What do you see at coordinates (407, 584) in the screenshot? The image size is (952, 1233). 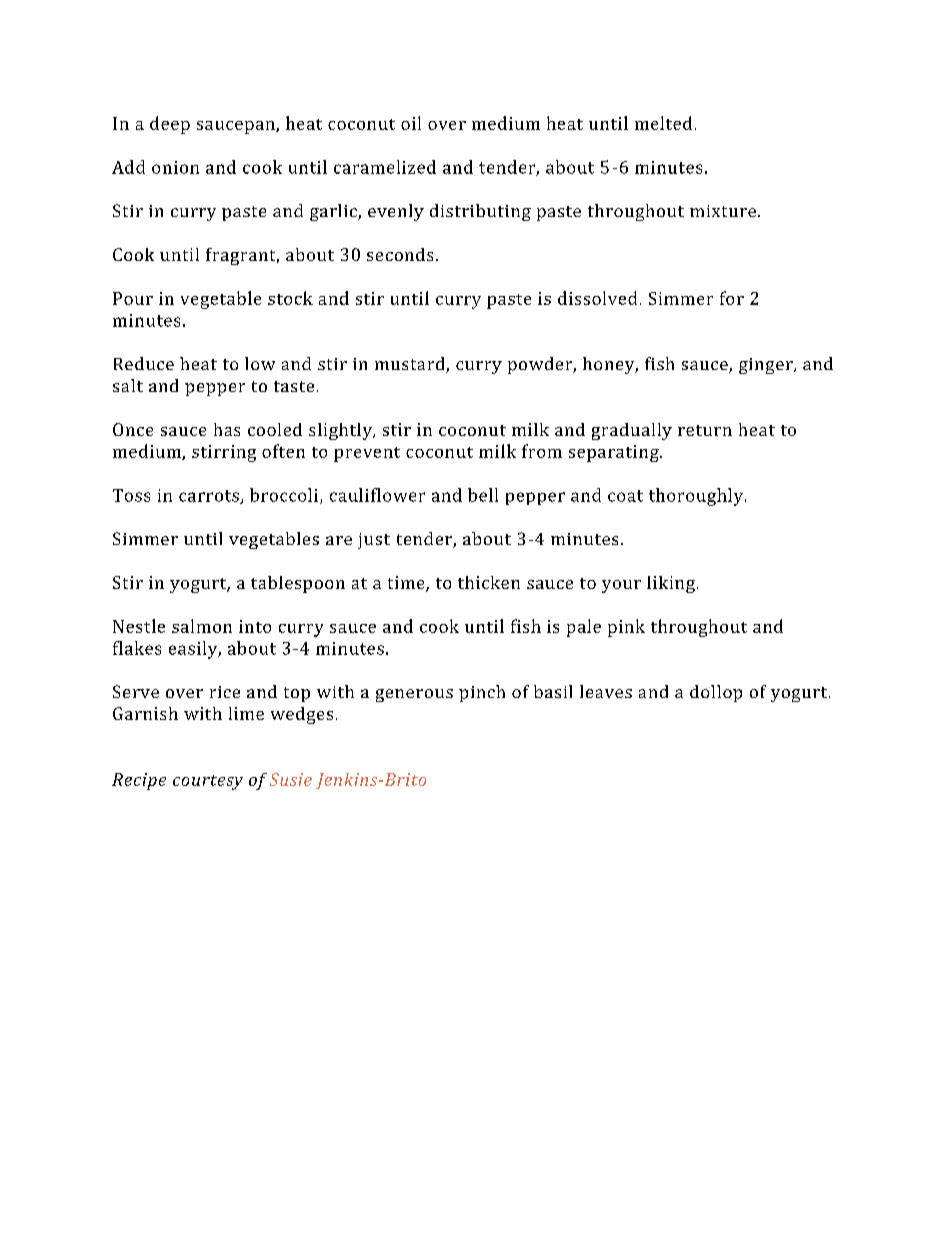 I see `time` at bounding box center [407, 584].
